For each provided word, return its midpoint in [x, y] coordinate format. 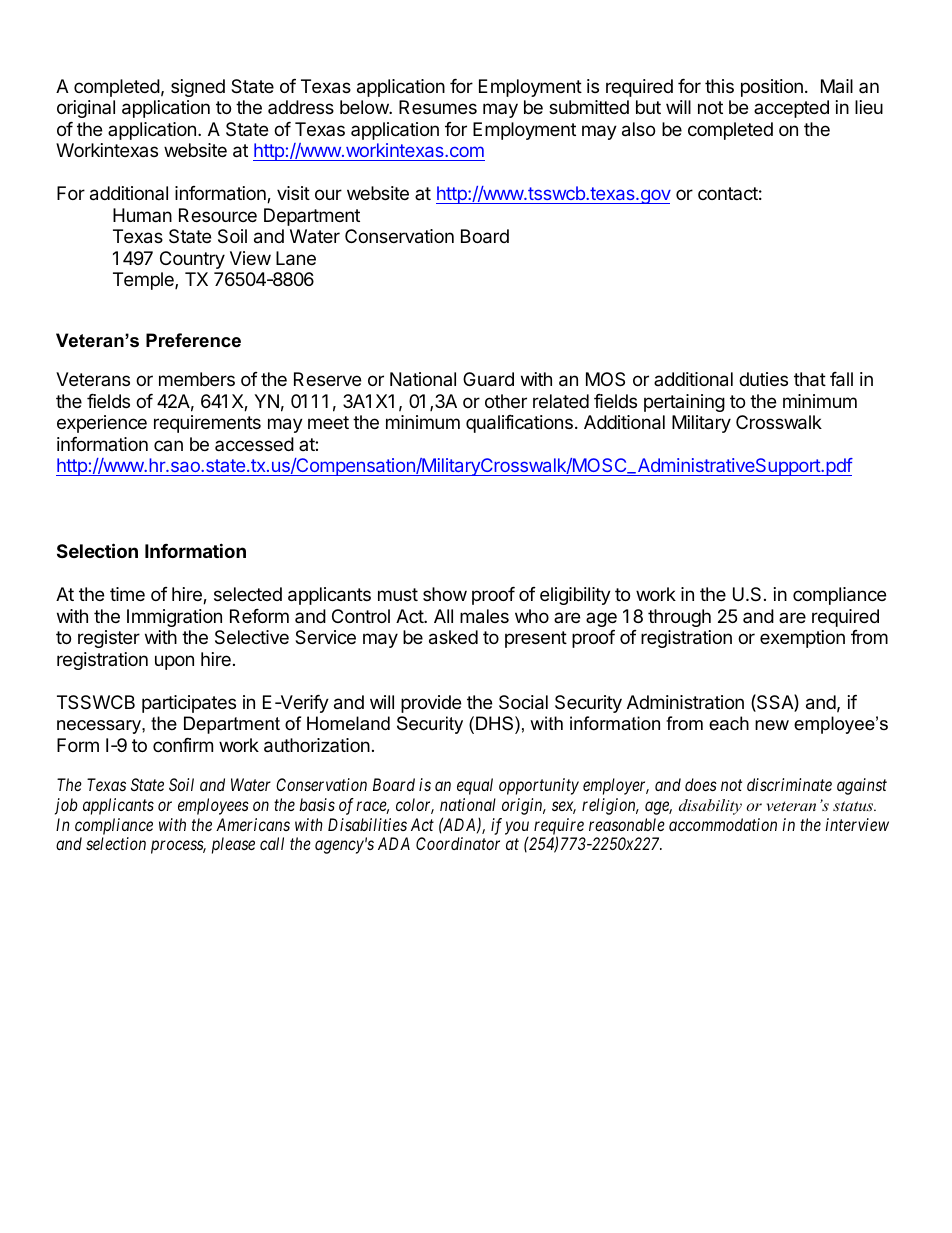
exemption [802, 639]
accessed [254, 444]
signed [198, 88]
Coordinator [458, 843]
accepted [791, 109]
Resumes [438, 107]
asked [453, 637]
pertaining [684, 403]
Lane [296, 258]
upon [174, 662]
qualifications [519, 424]
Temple [144, 281]
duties [763, 379]
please [233, 845]
